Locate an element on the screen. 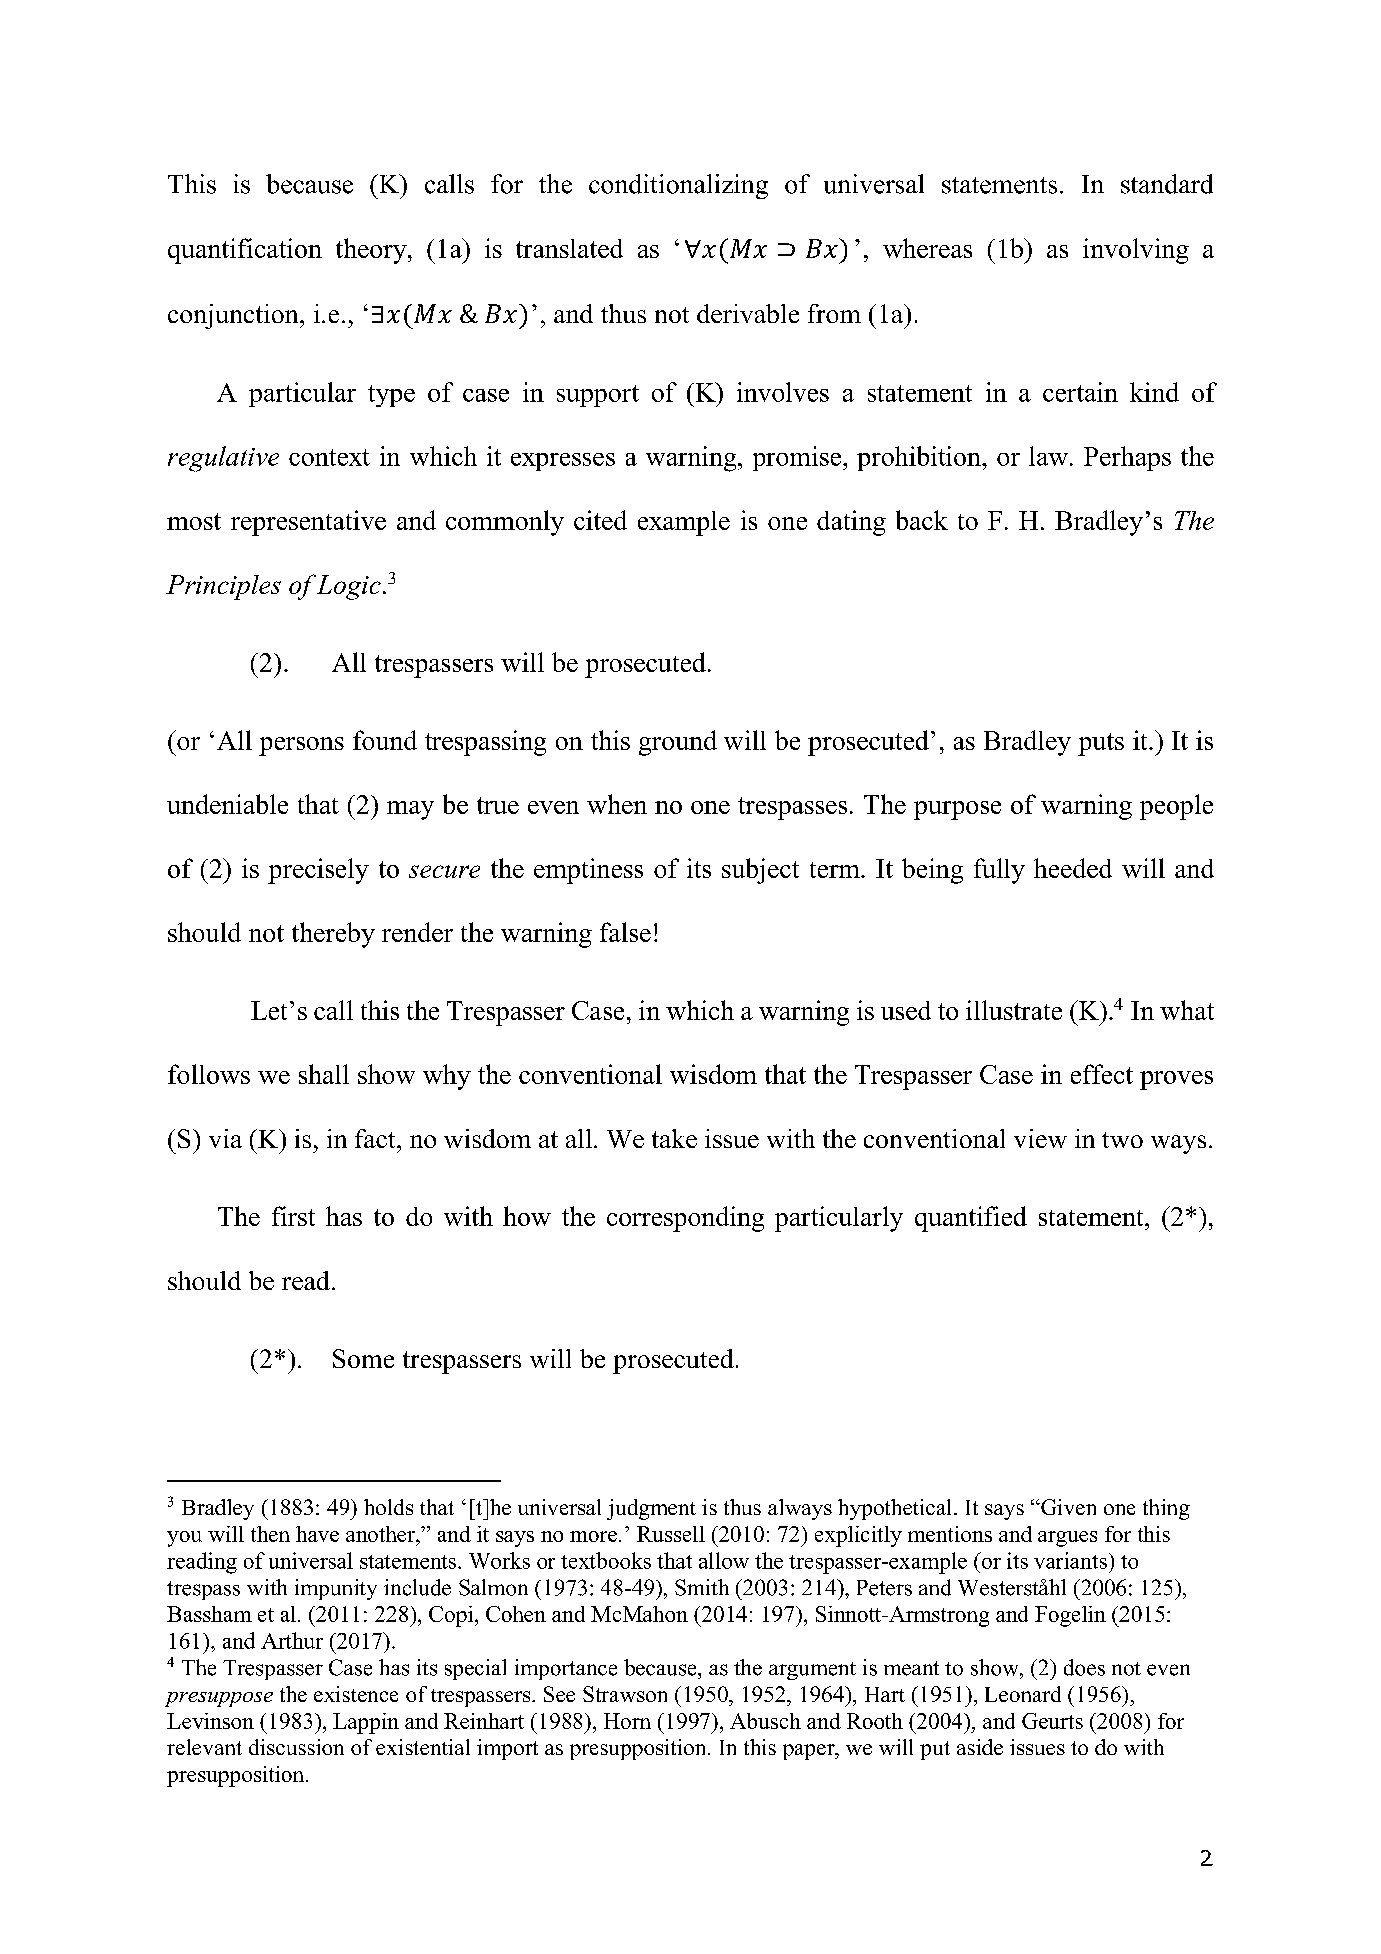  corresponding is located at coordinates (685, 1219).
